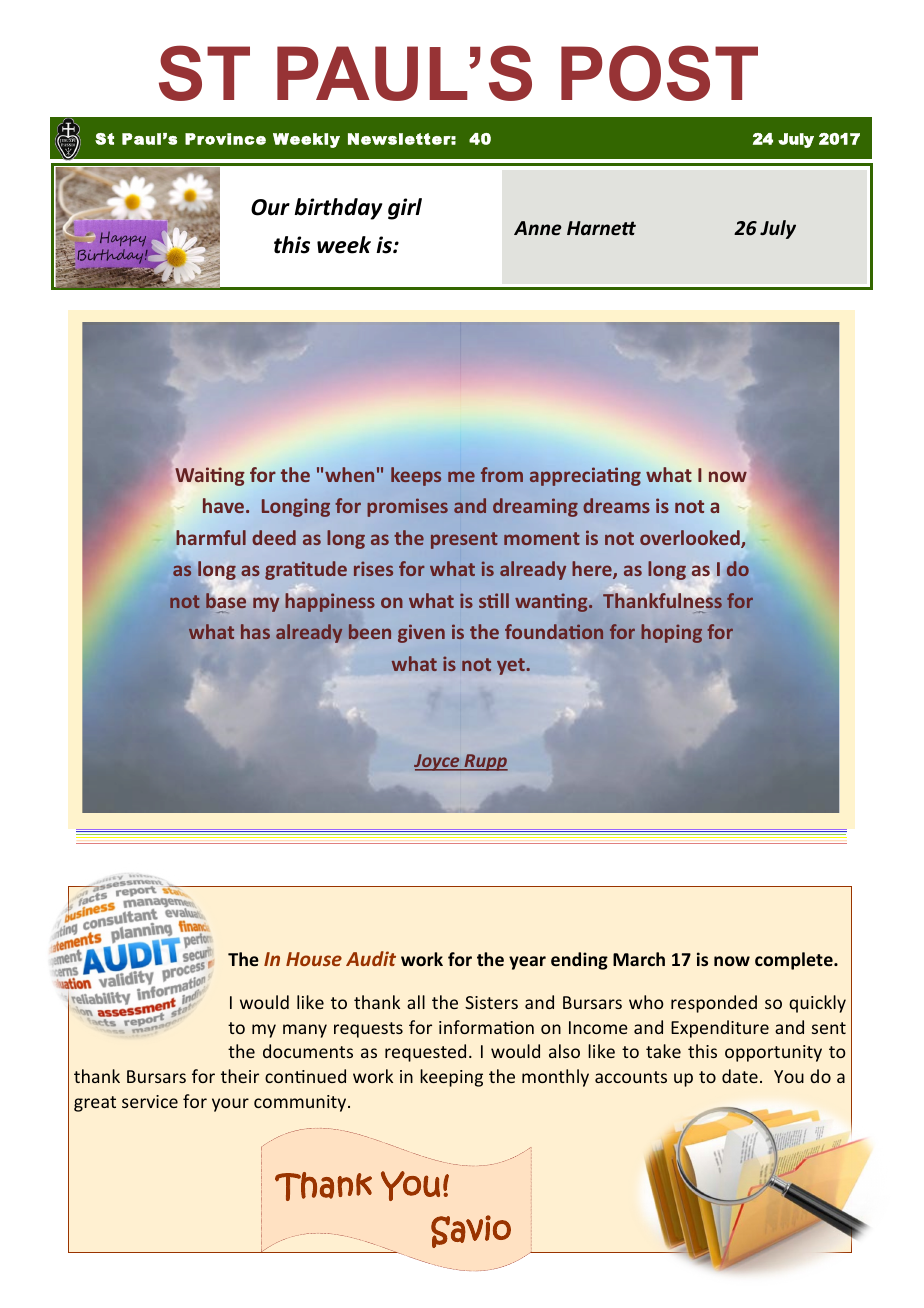  What do you see at coordinates (451, 1078) in the document?
I see `keeping` at bounding box center [451, 1078].
